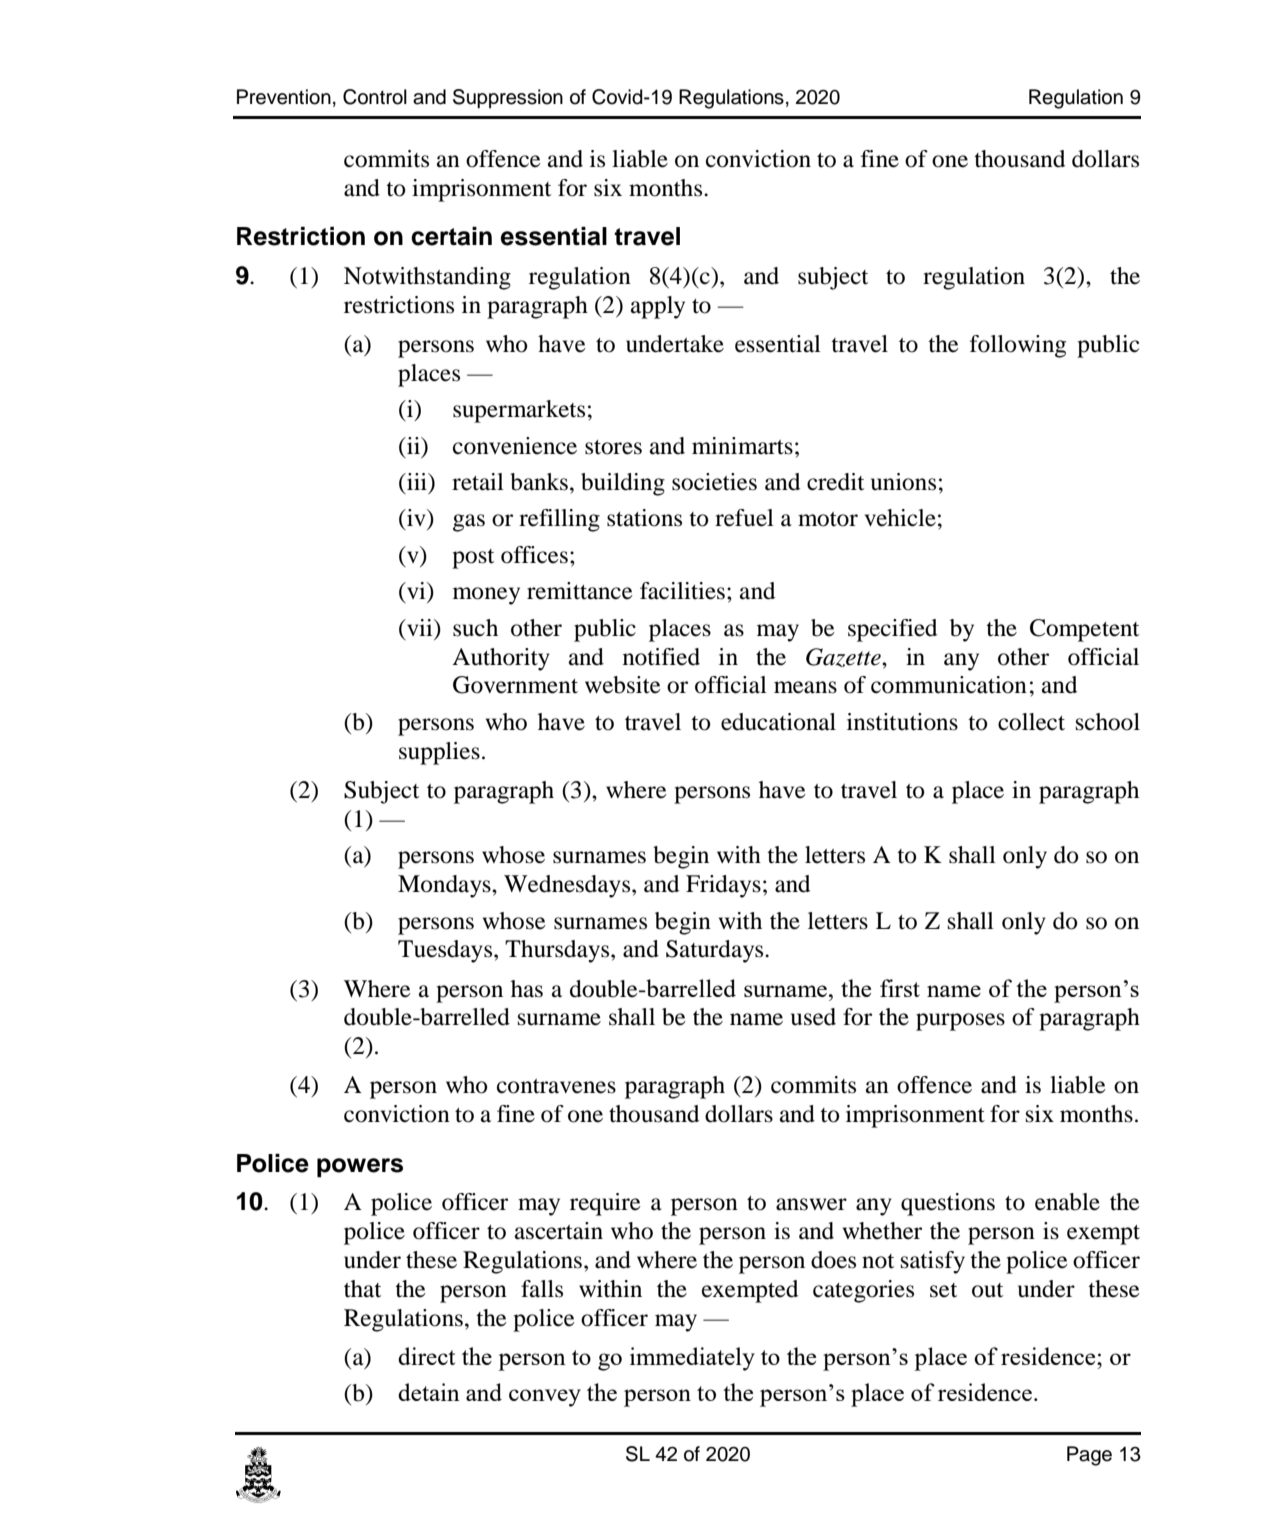 This screenshot has width=1267, height=1538. What do you see at coordinates (360, 1168) in the screenshot?
I see `powers` at bounding box center [360, 1168].
